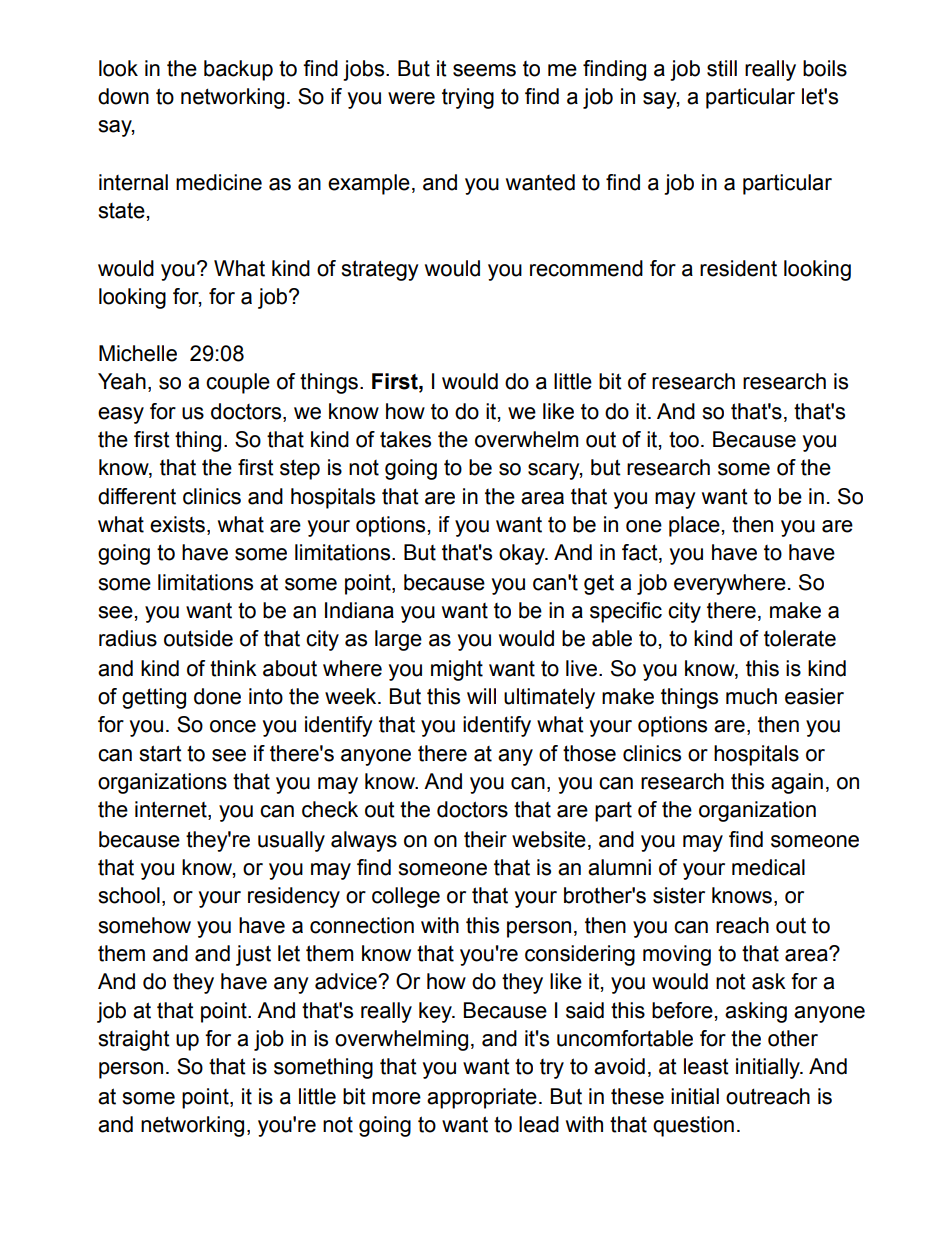 This screenshot has width=952, height=1233. Describe the element at coordinates (468, 98) in the screenshot. I see `trying` at that location.
